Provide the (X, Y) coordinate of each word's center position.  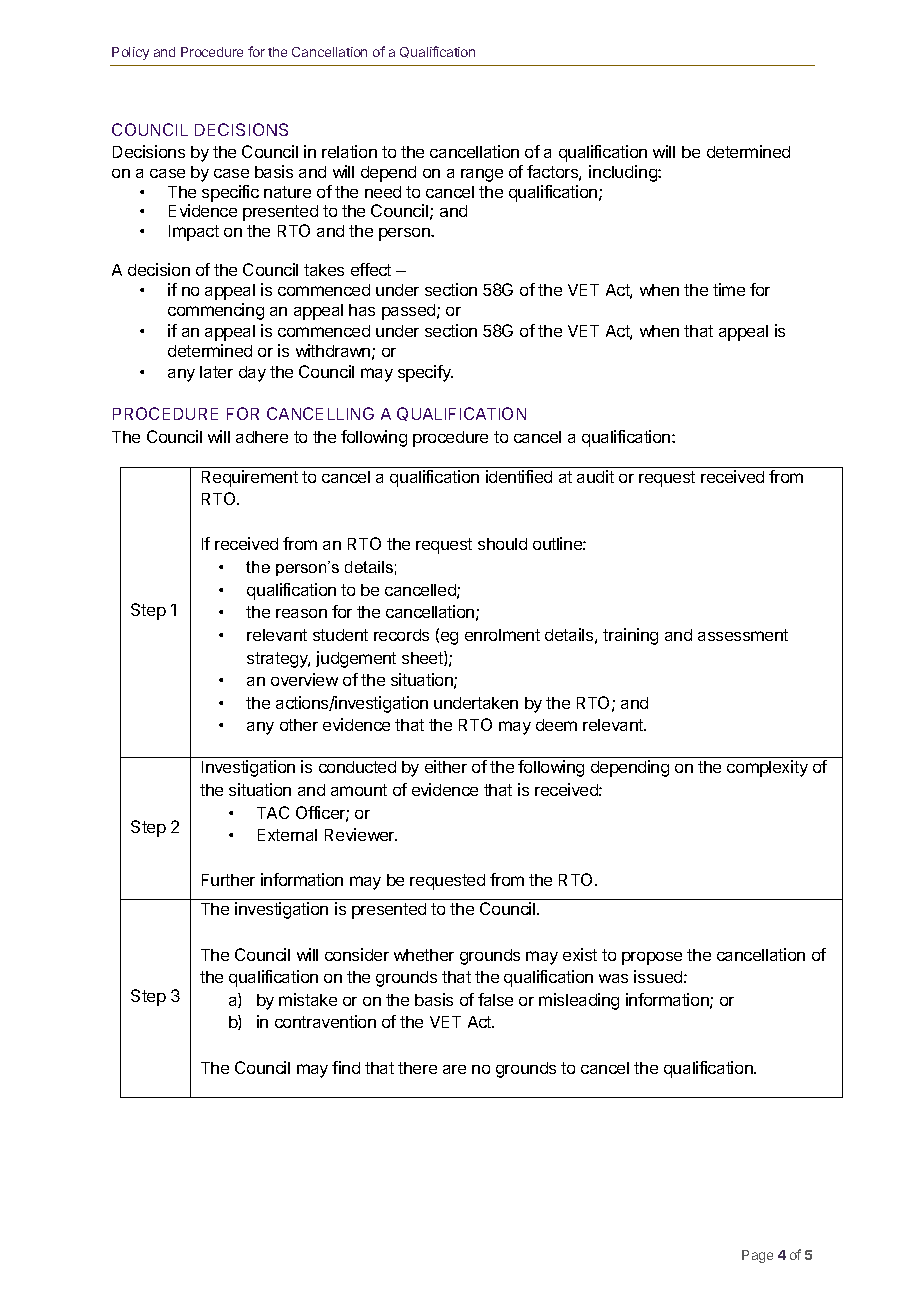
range (482, 175)
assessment (743, 635)
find (346, 1067)
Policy (130, 53)
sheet (423, 658)
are (454, 1069)
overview (304, 679)
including (624, 173)
